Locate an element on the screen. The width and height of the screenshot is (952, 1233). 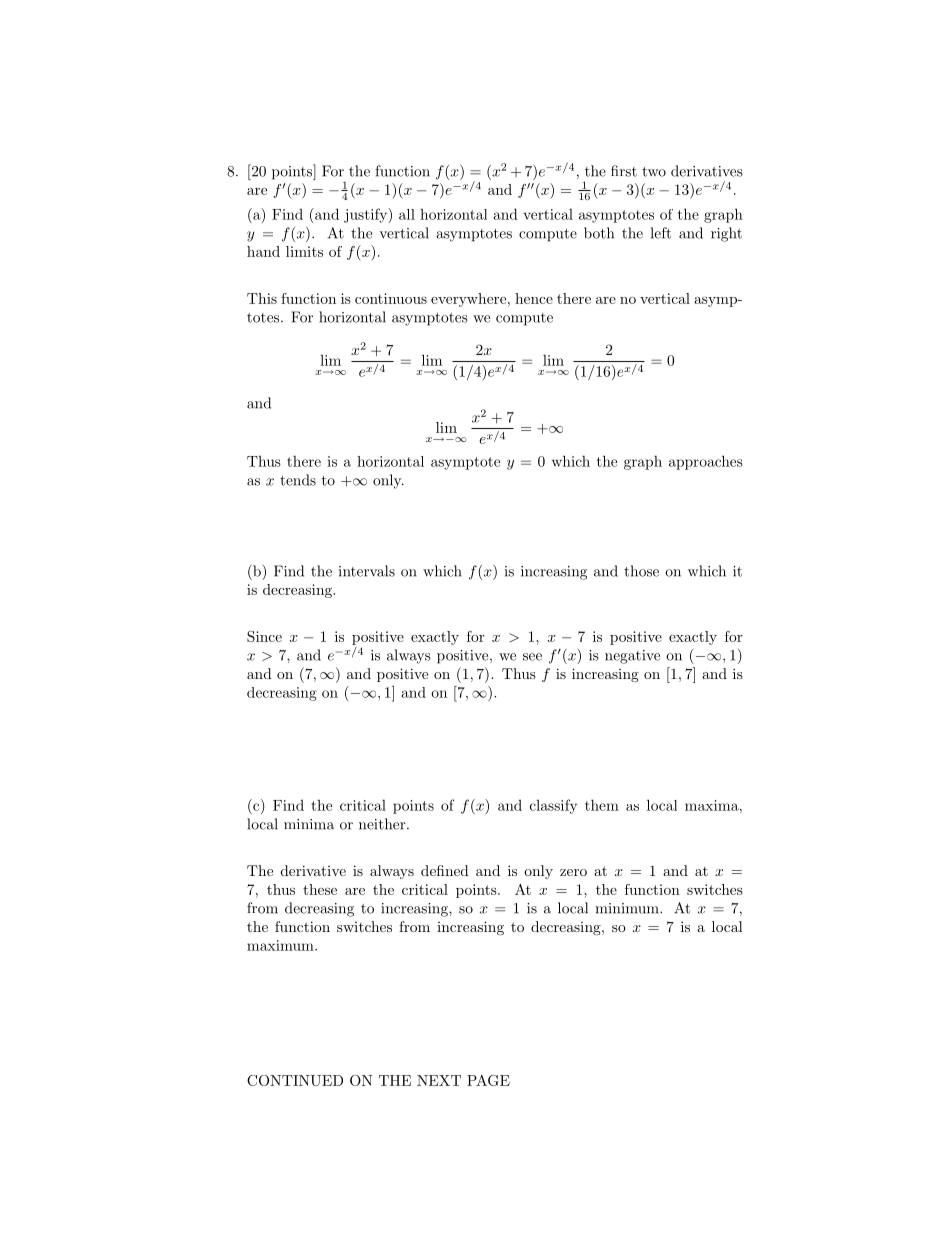
limits is located at coordinates (304, 251).
